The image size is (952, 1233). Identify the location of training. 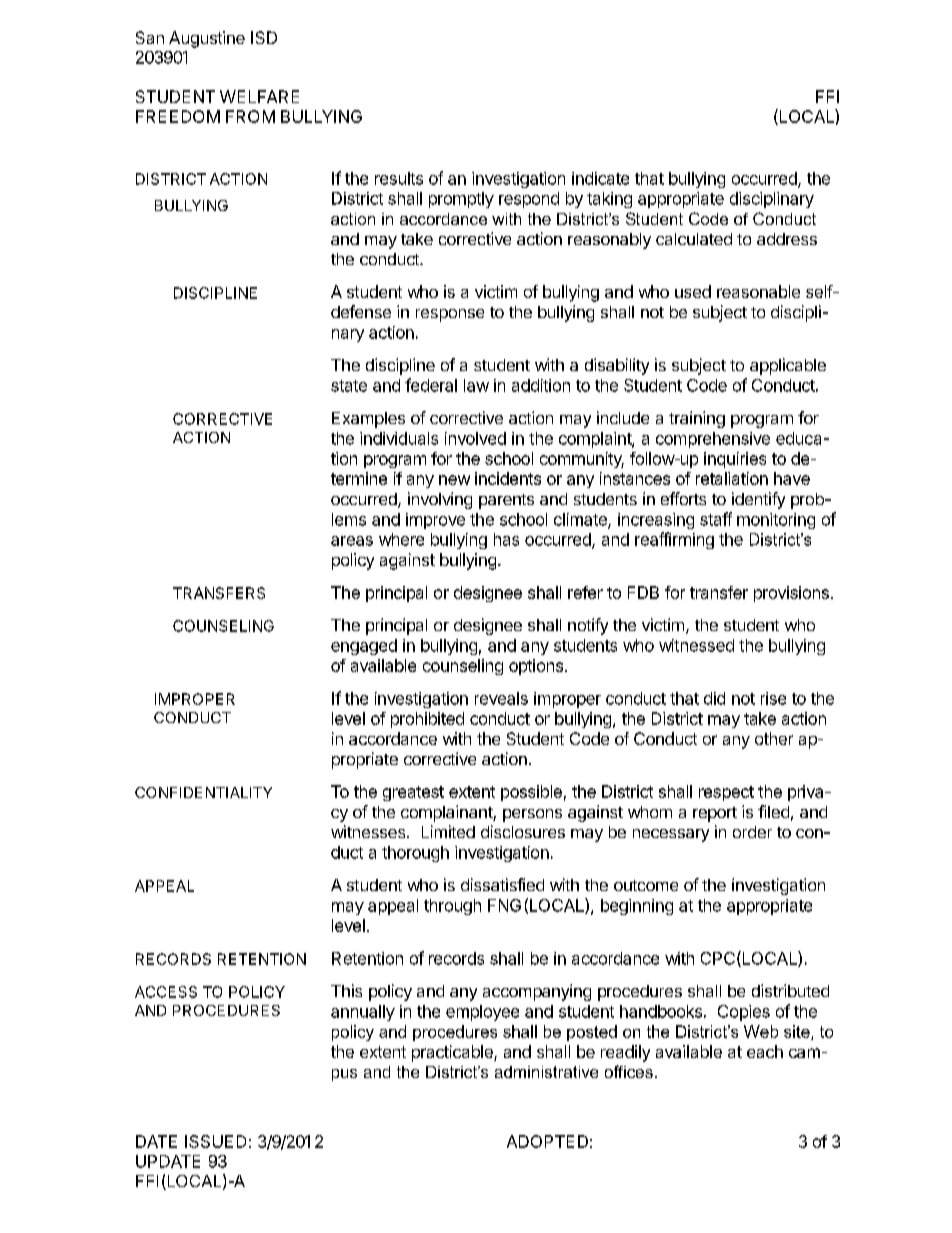
(697, 419).
